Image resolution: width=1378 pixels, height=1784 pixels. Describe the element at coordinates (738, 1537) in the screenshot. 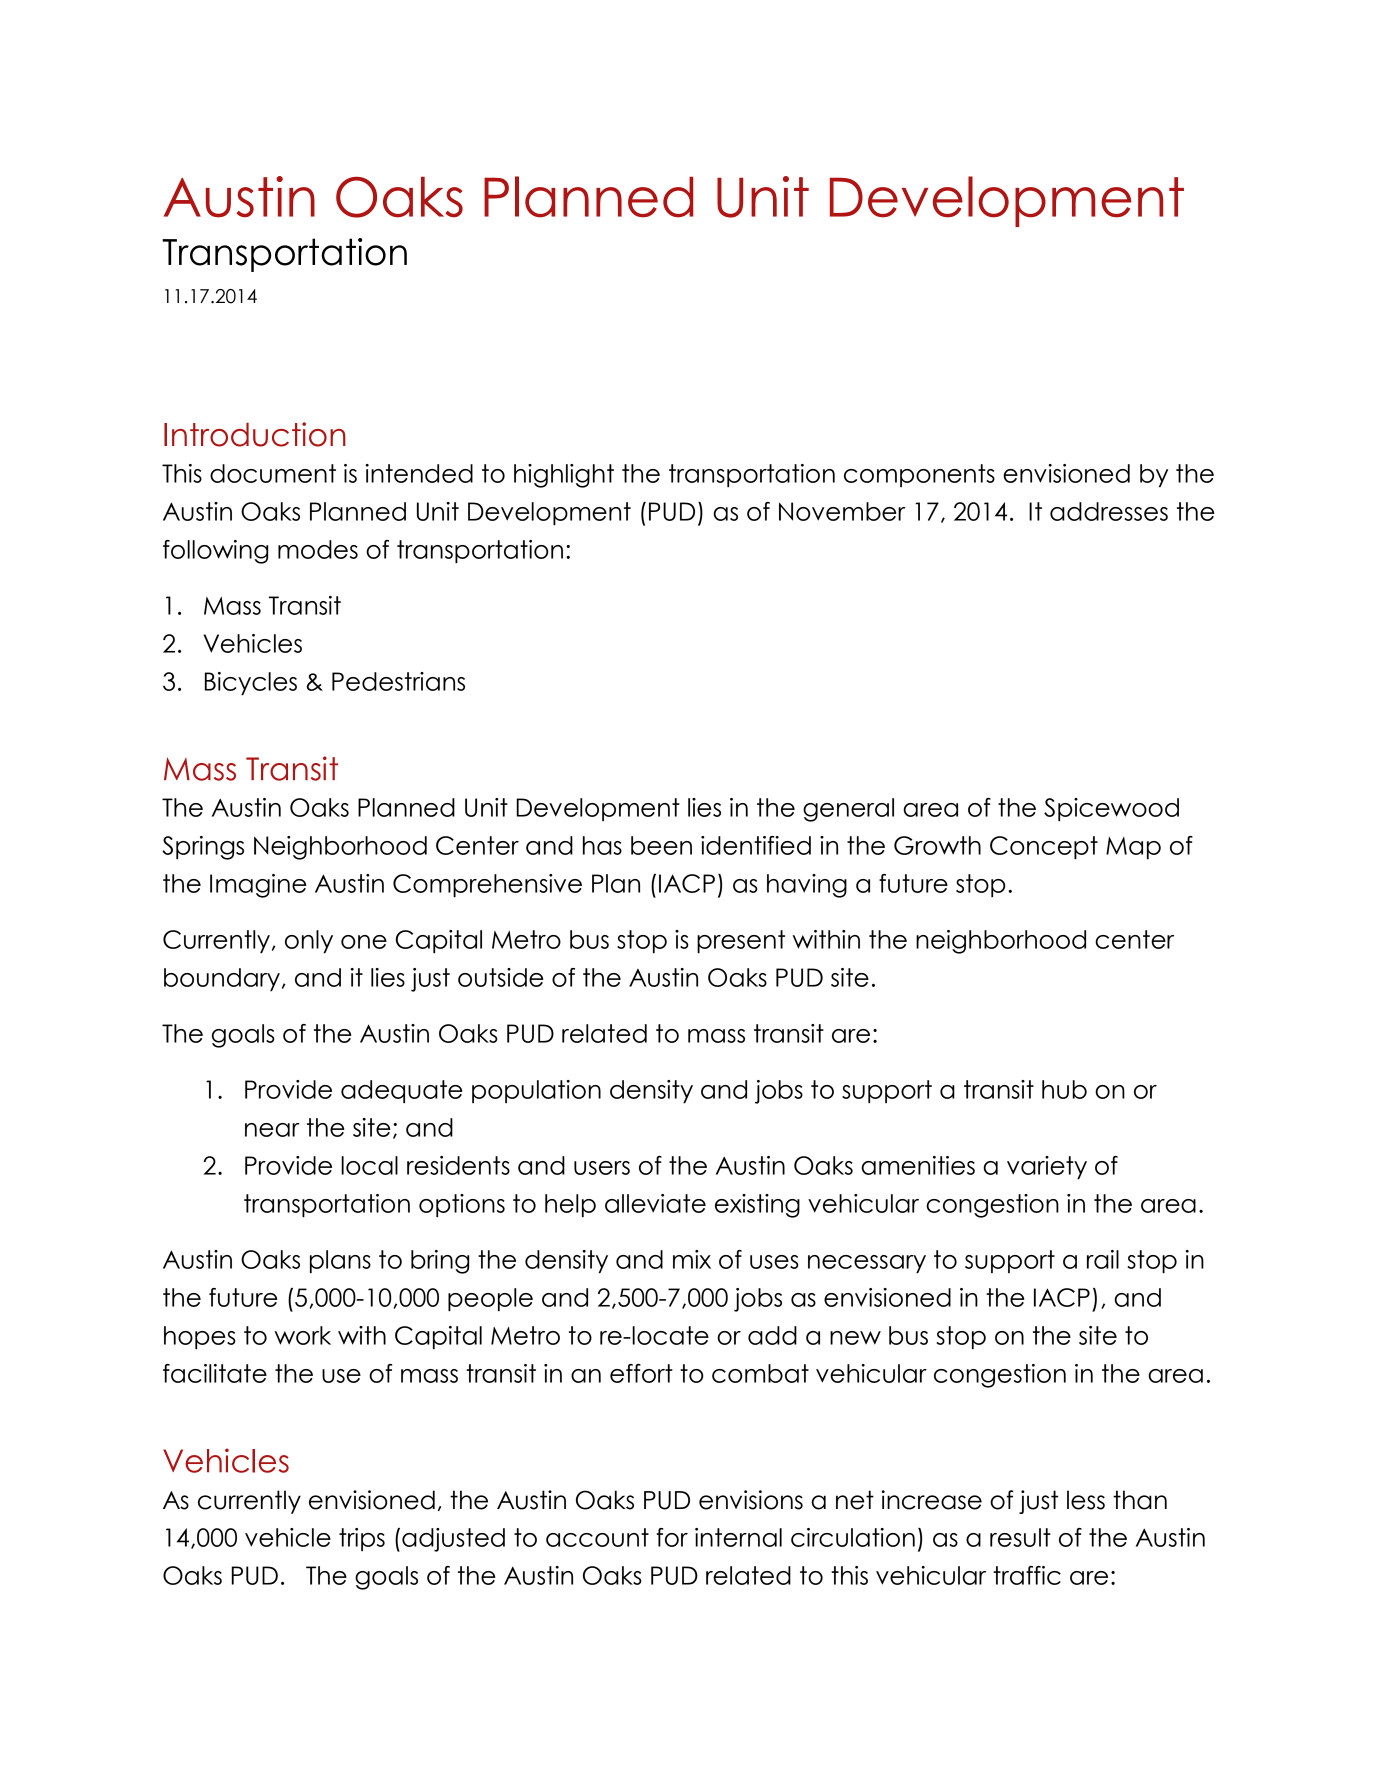

I see `internal` at that location.
